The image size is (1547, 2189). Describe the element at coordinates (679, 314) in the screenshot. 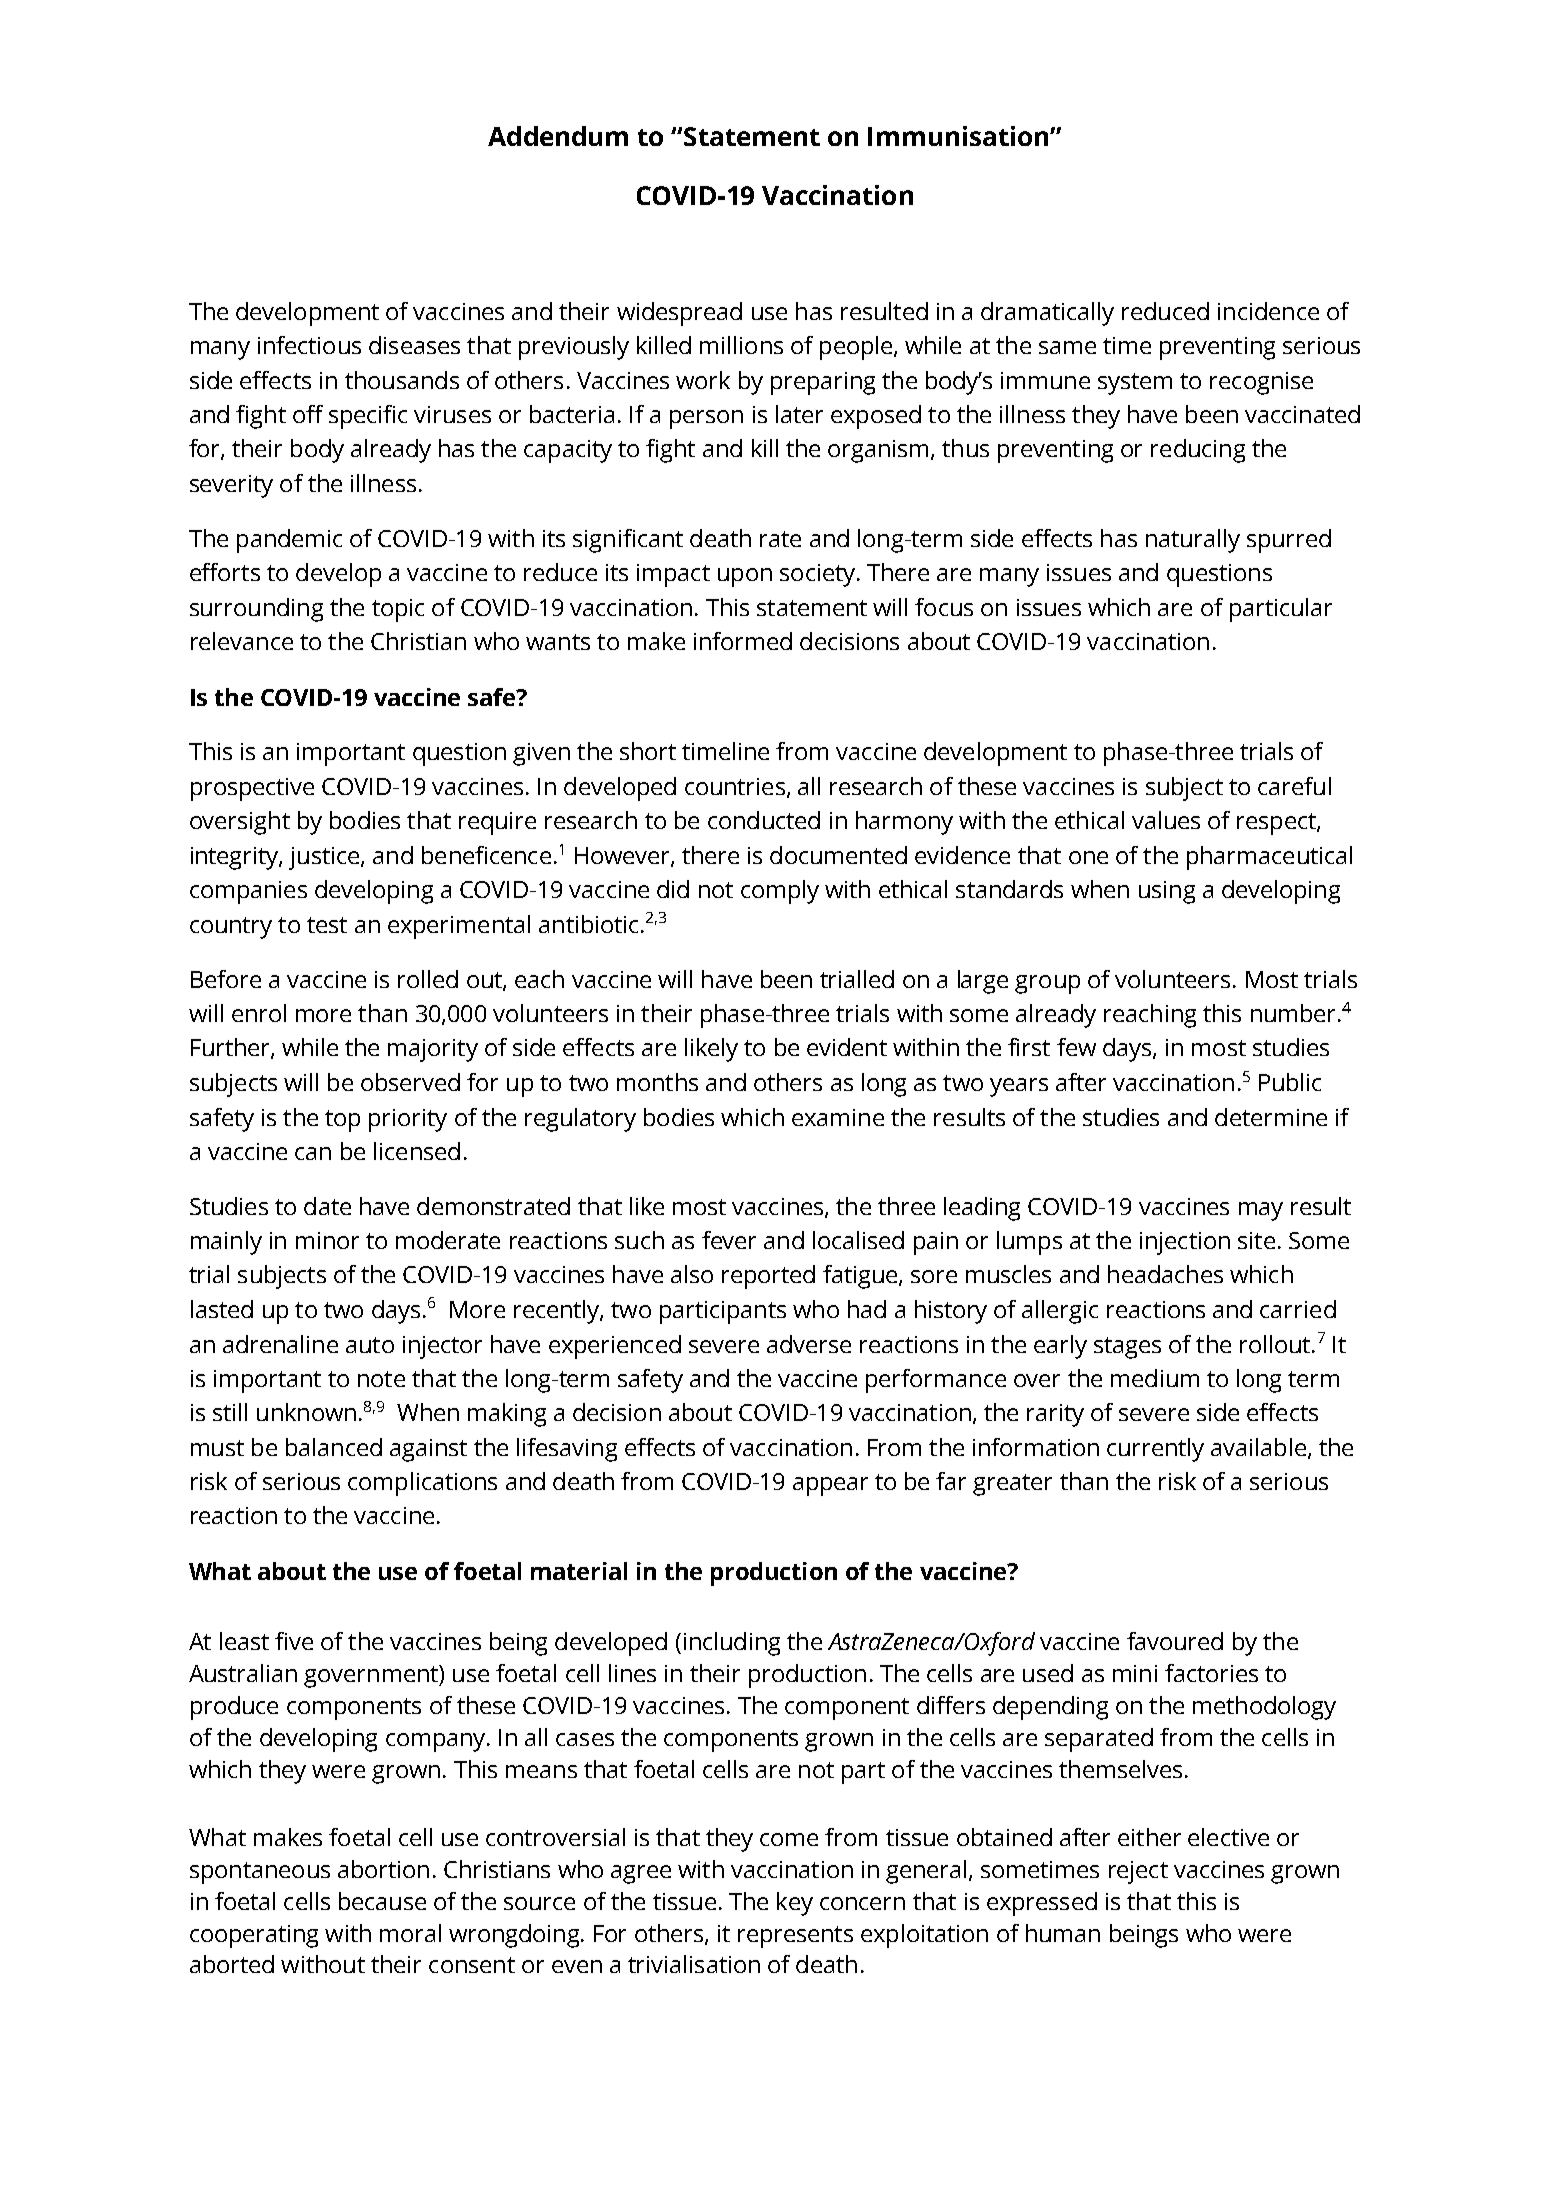

I see `widespread` at that location.
